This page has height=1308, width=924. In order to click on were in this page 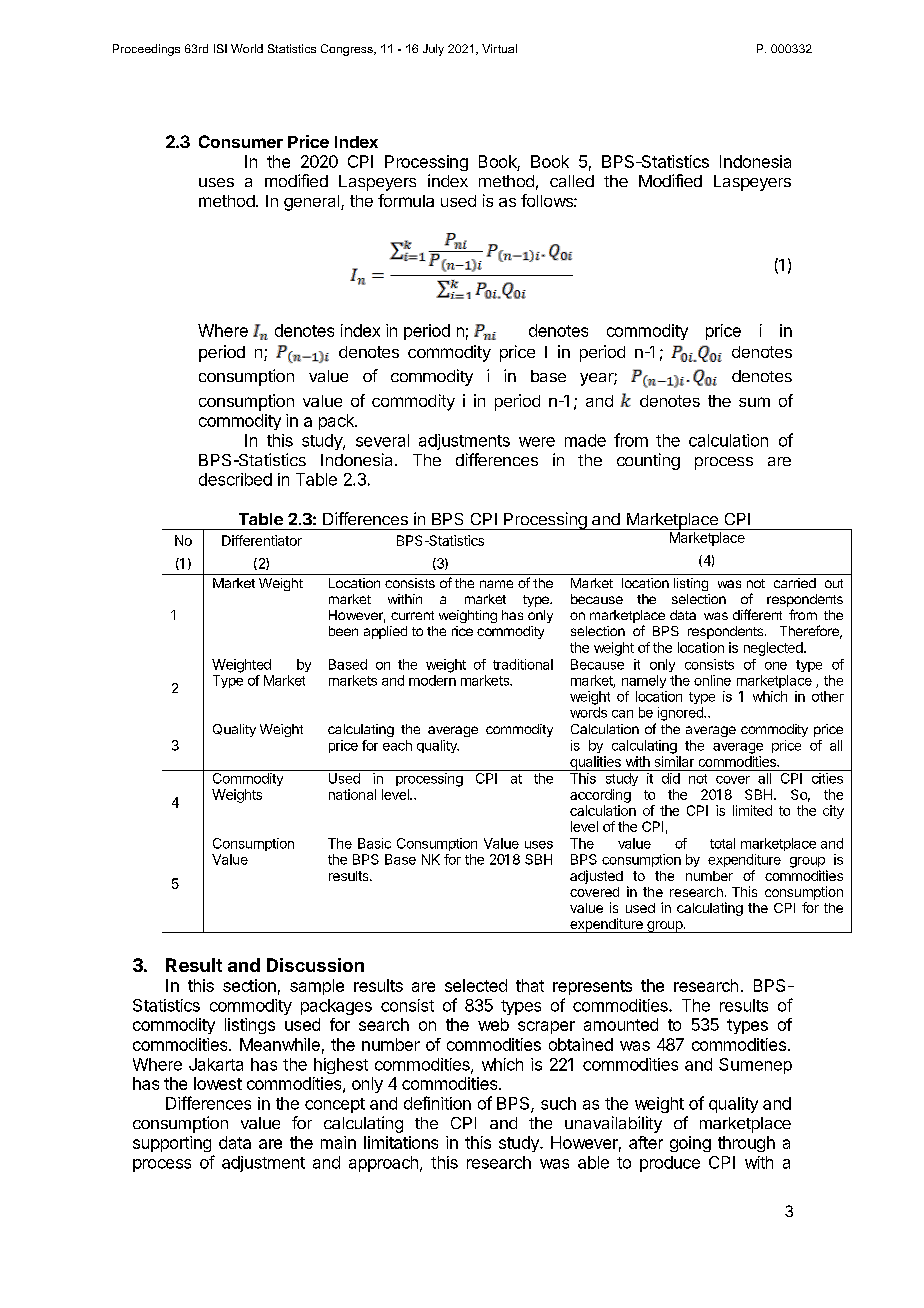, I will do `click(537, 442)`.
